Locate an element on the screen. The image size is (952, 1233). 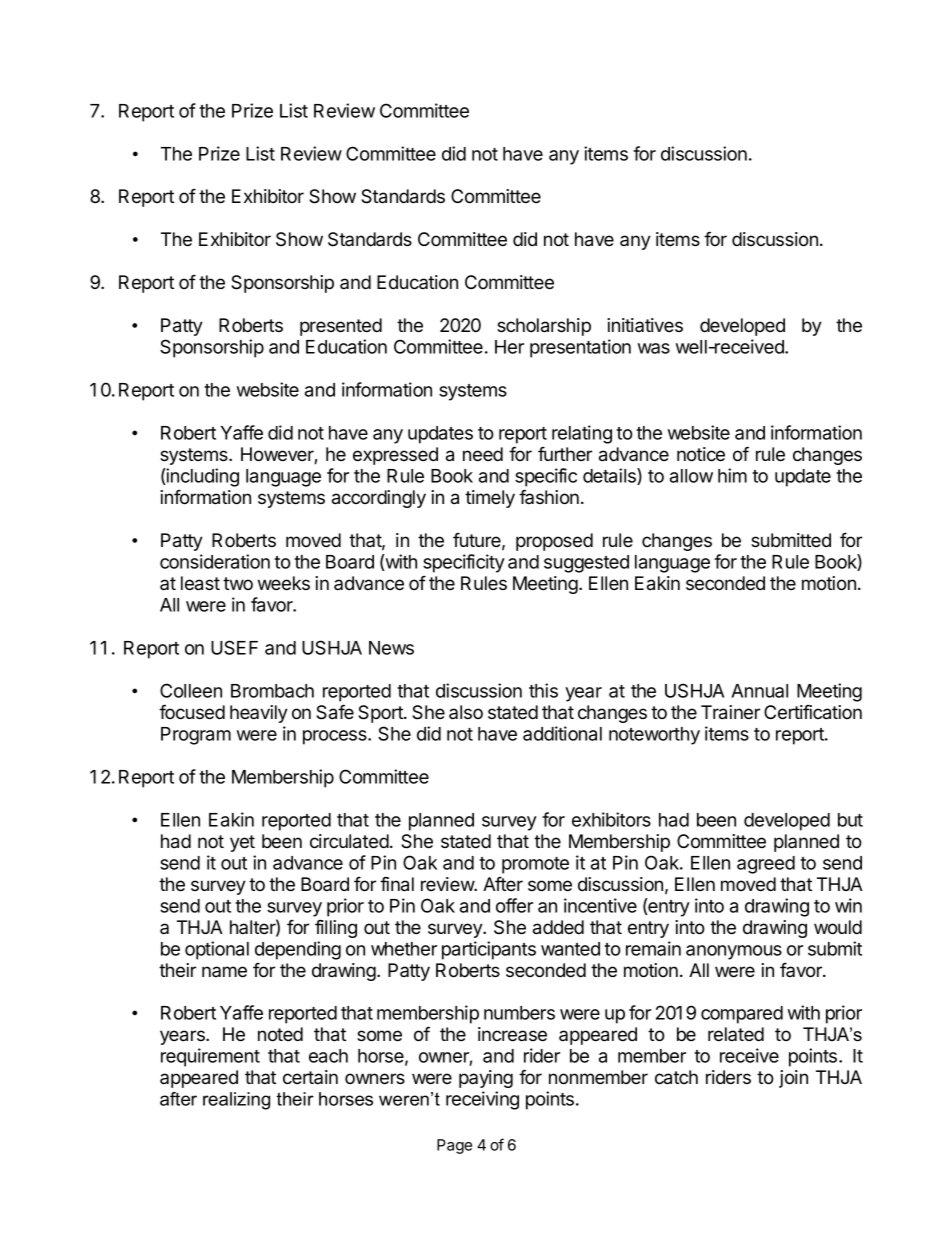
promote is located at coordinates (535, 865).
